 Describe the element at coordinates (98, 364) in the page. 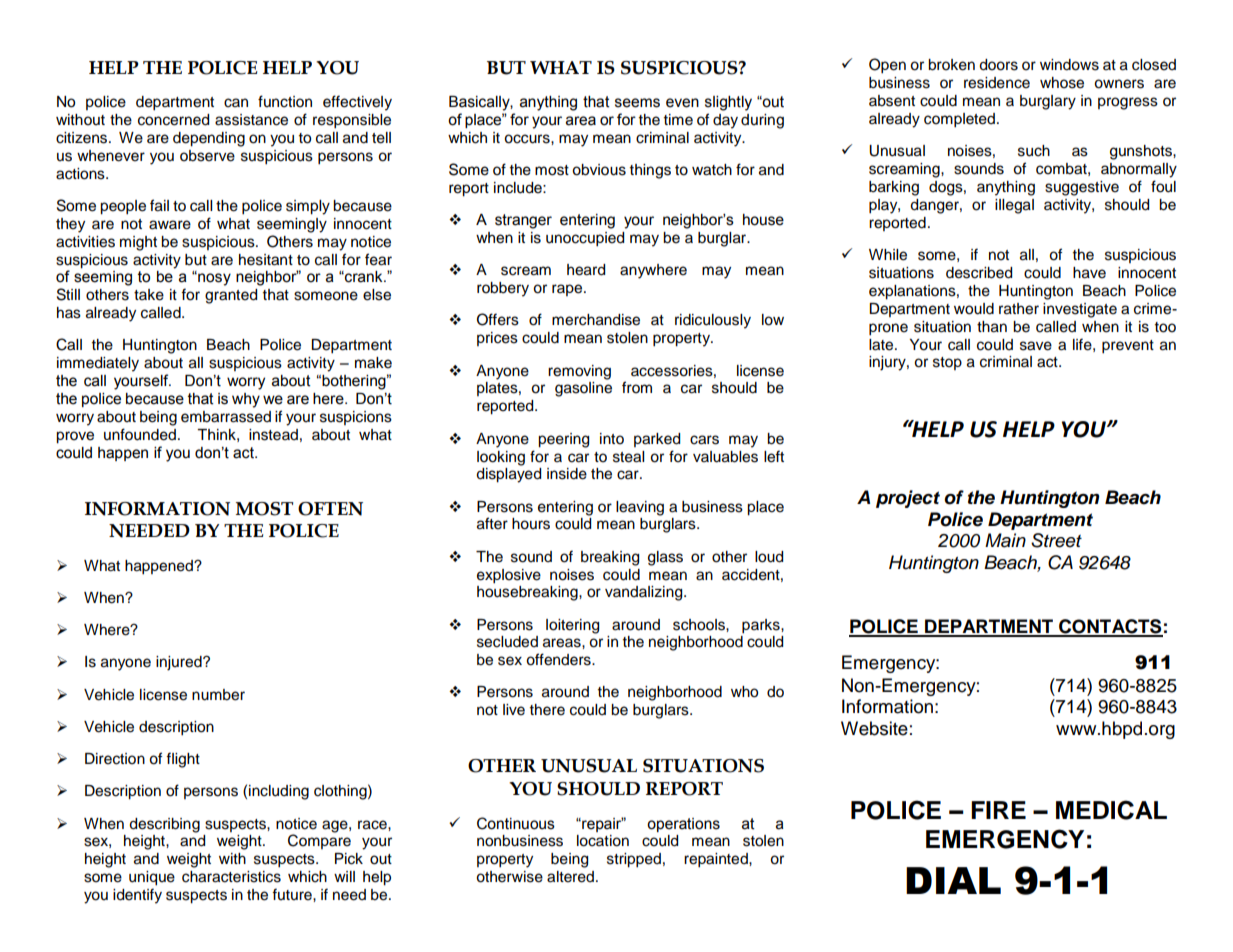

I see `immediately` at that location.
